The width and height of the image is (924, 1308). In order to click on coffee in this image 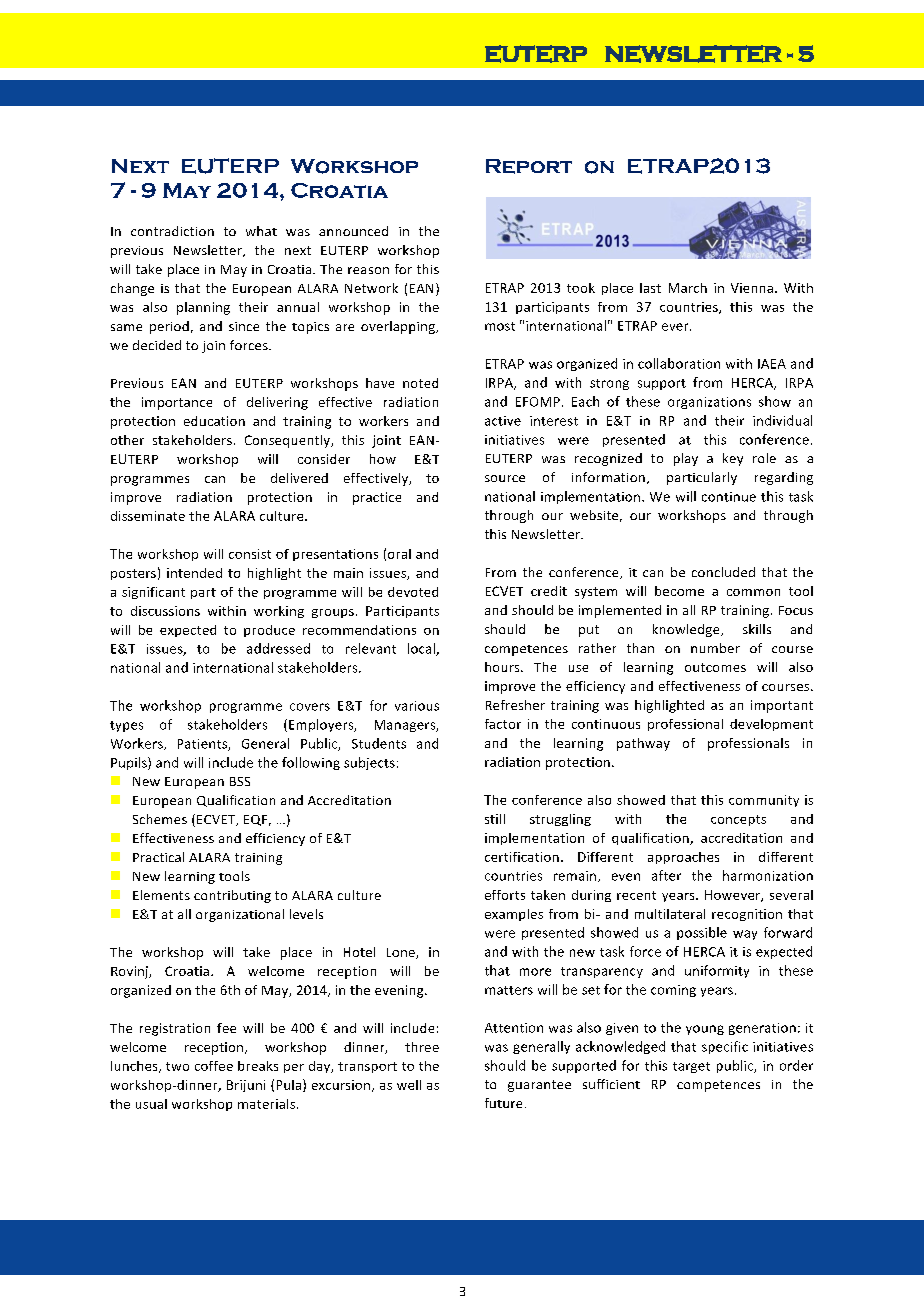, I will do `click(214, 1066)`.
